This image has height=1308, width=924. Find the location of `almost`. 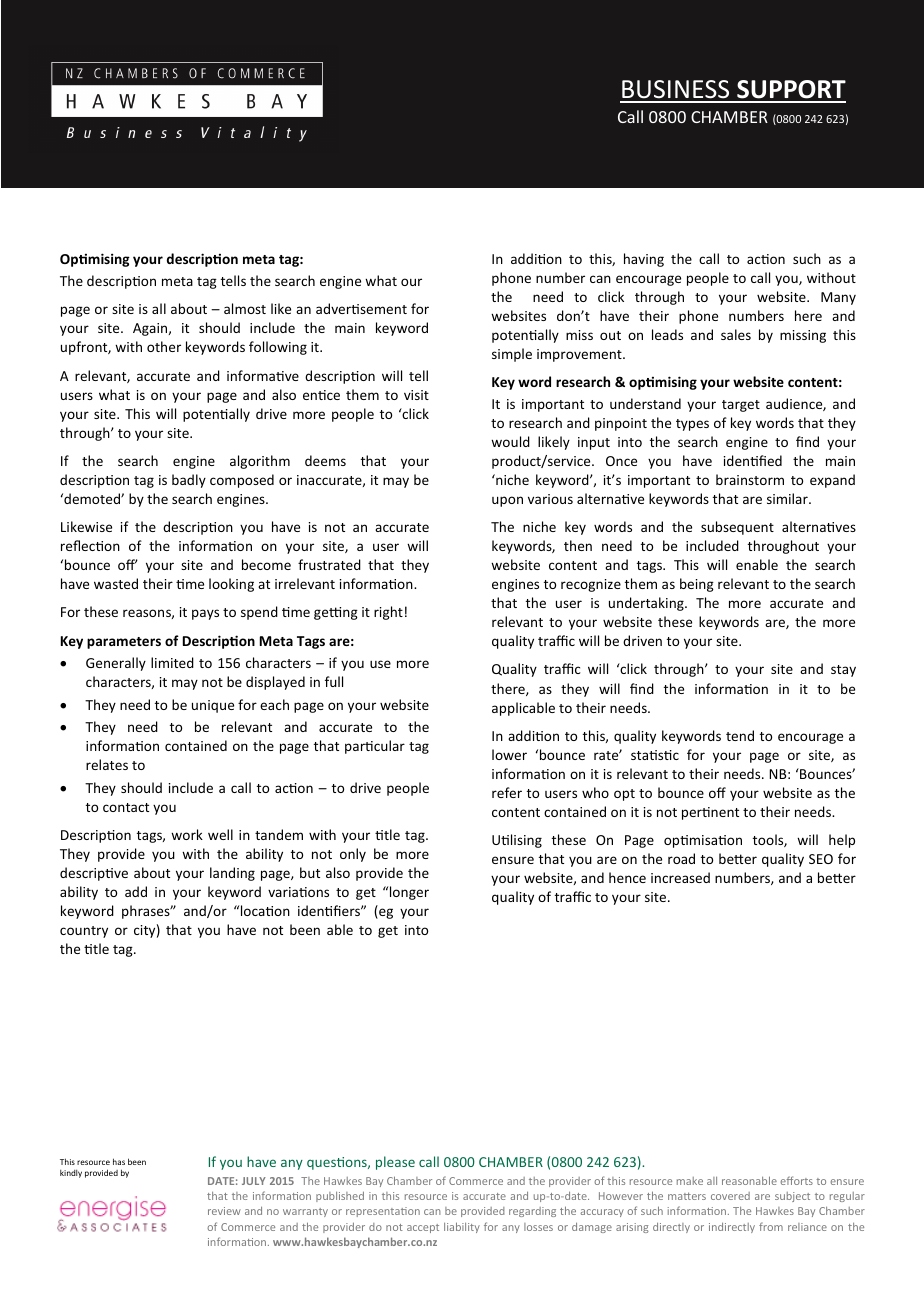

almost is located at coordinates (245, 308).
